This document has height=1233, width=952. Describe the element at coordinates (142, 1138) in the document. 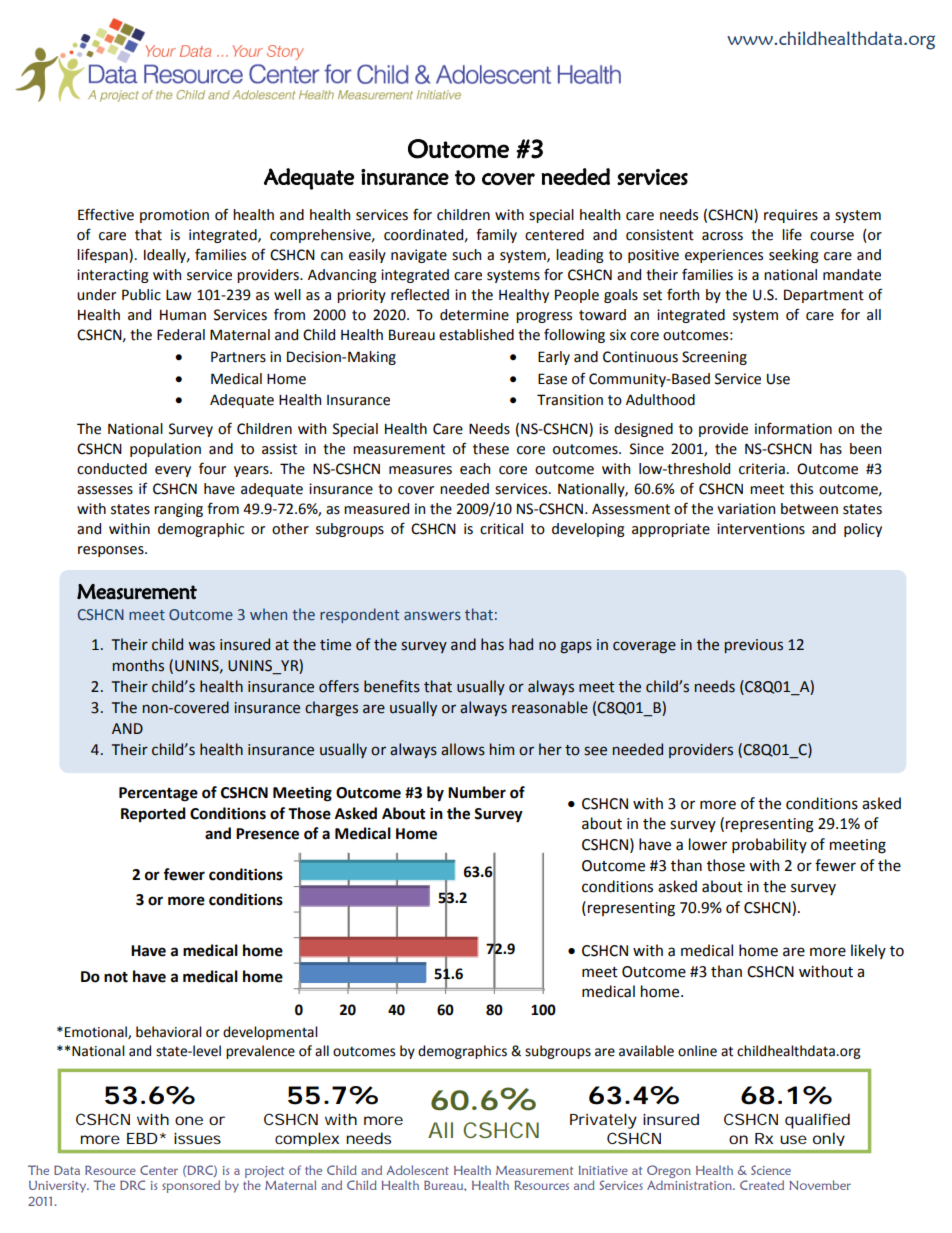

I see `EBD` at that location.
